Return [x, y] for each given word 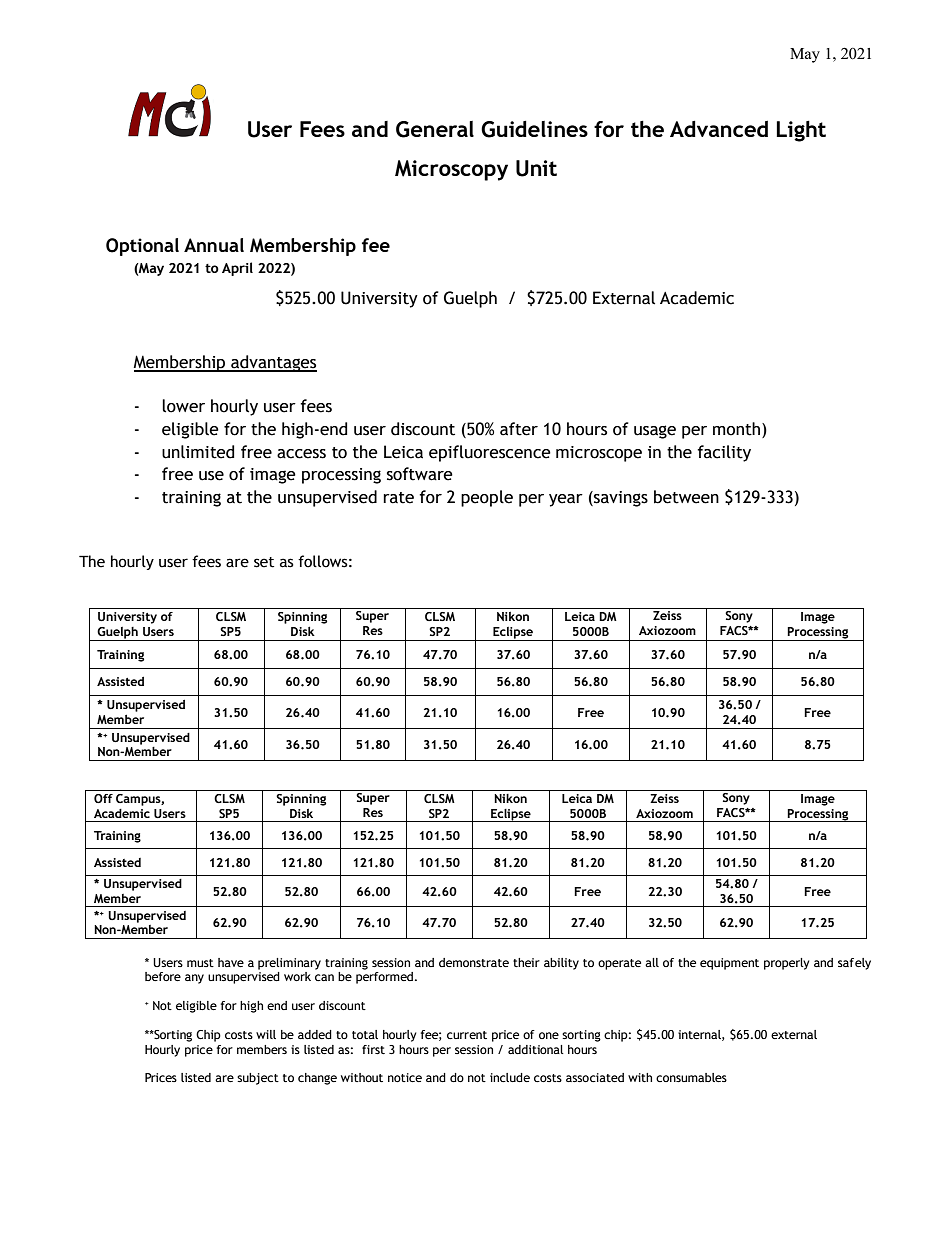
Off [103, 798]
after [519, 429]
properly [787, 964]
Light [801, 131]
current [467, 1035]
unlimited [198, 452]
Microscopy [451, 170]
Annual [214, 245]
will [266, 1034]
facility [724, 453]
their [526, 962]
